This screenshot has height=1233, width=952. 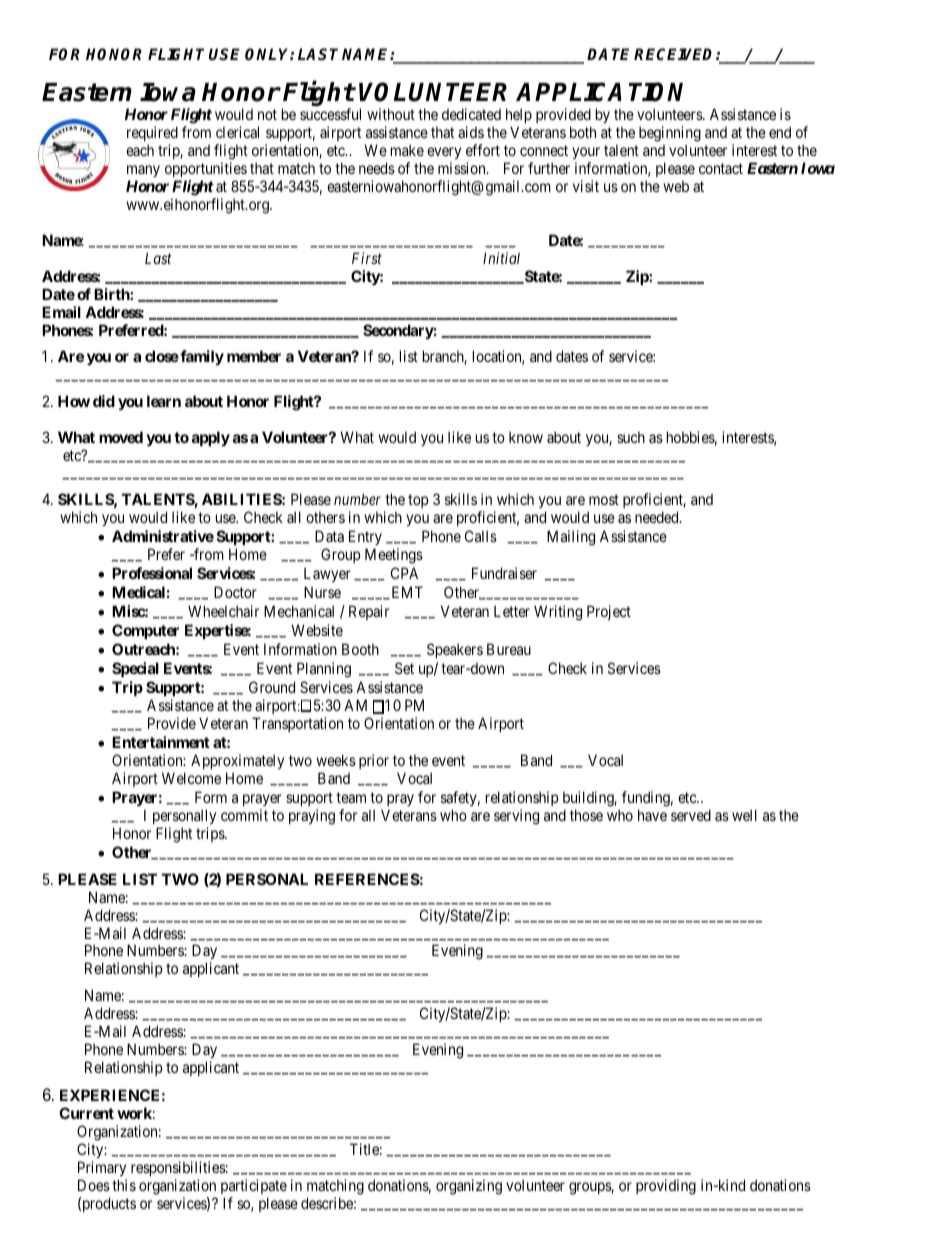 What do you see at coordinates (469, 1187) in the screenshot?
I see `organizing` at bounding box center [469, 1187].
